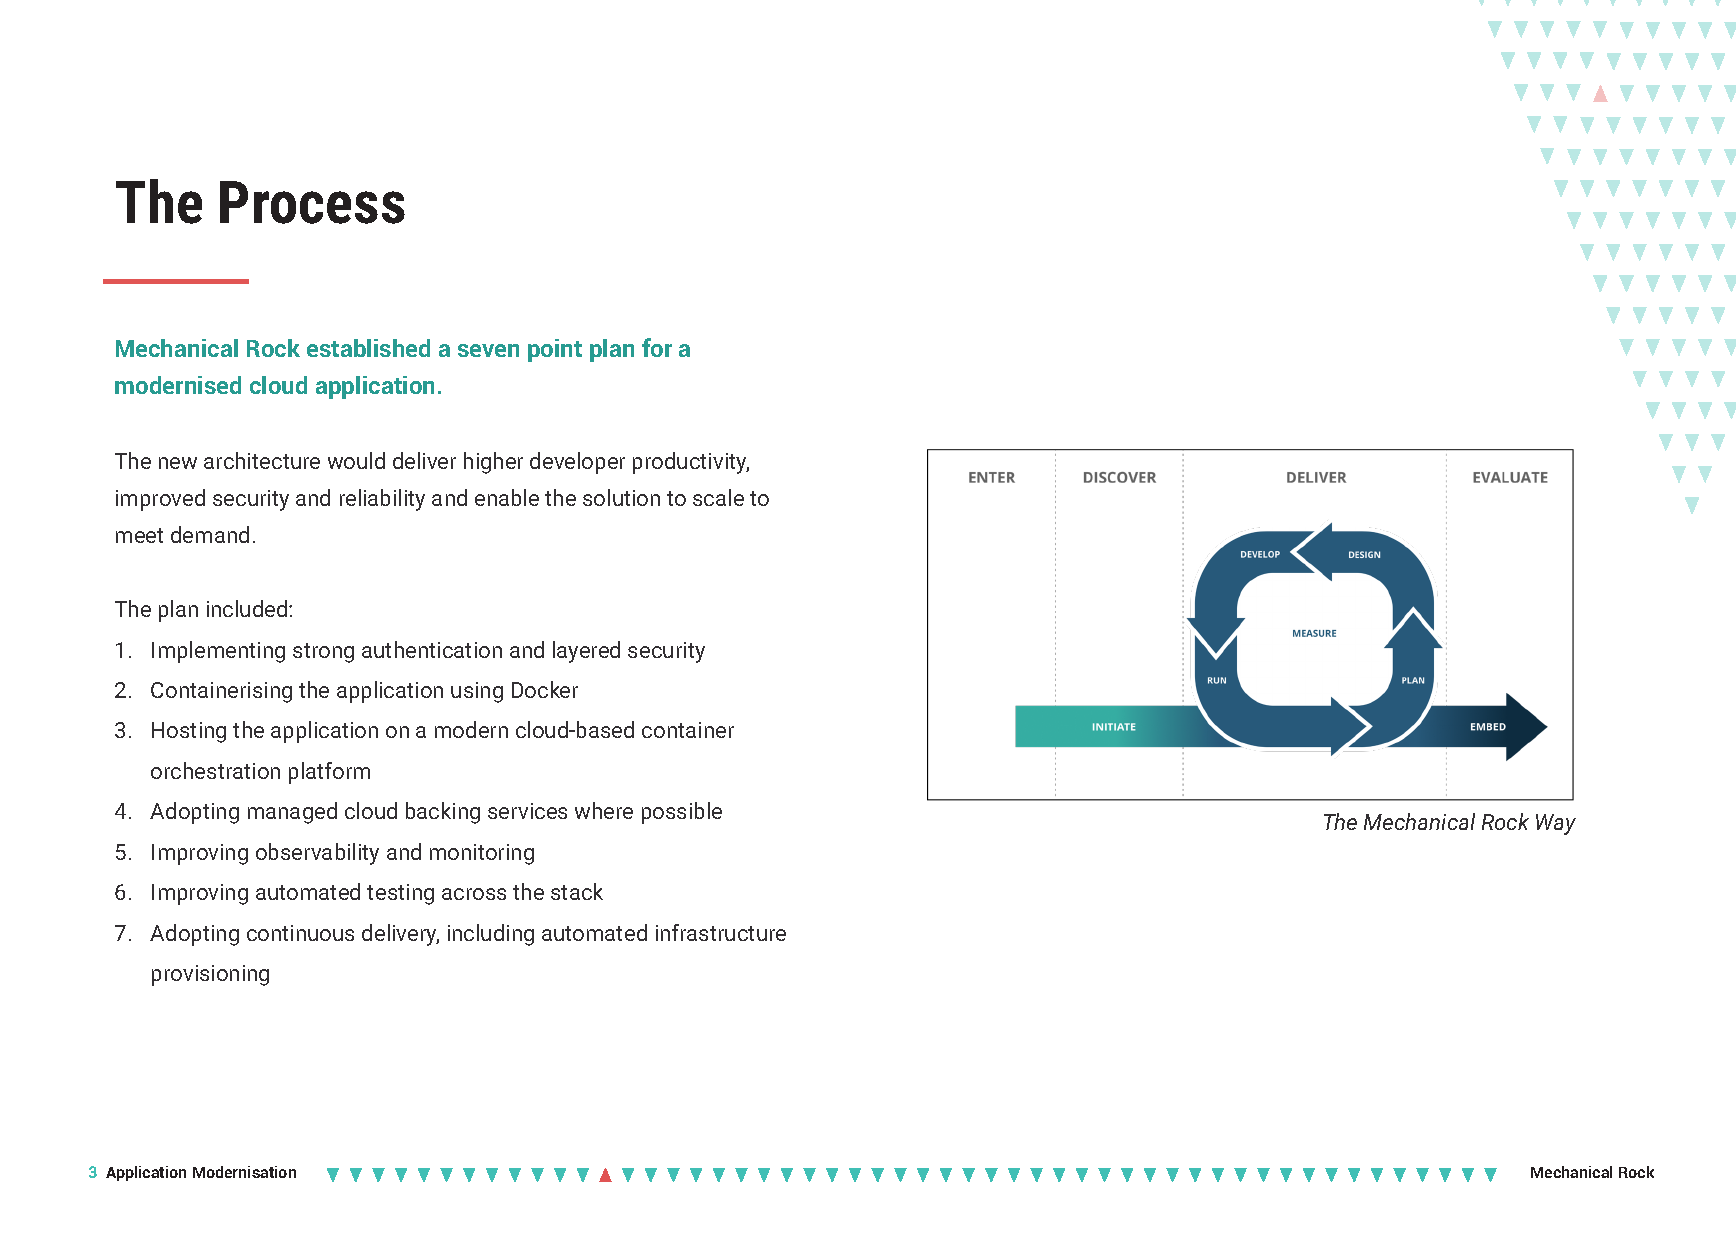  Describe the element at coordinates (312, 202) in the screenshot. I see `Process` at that location.
